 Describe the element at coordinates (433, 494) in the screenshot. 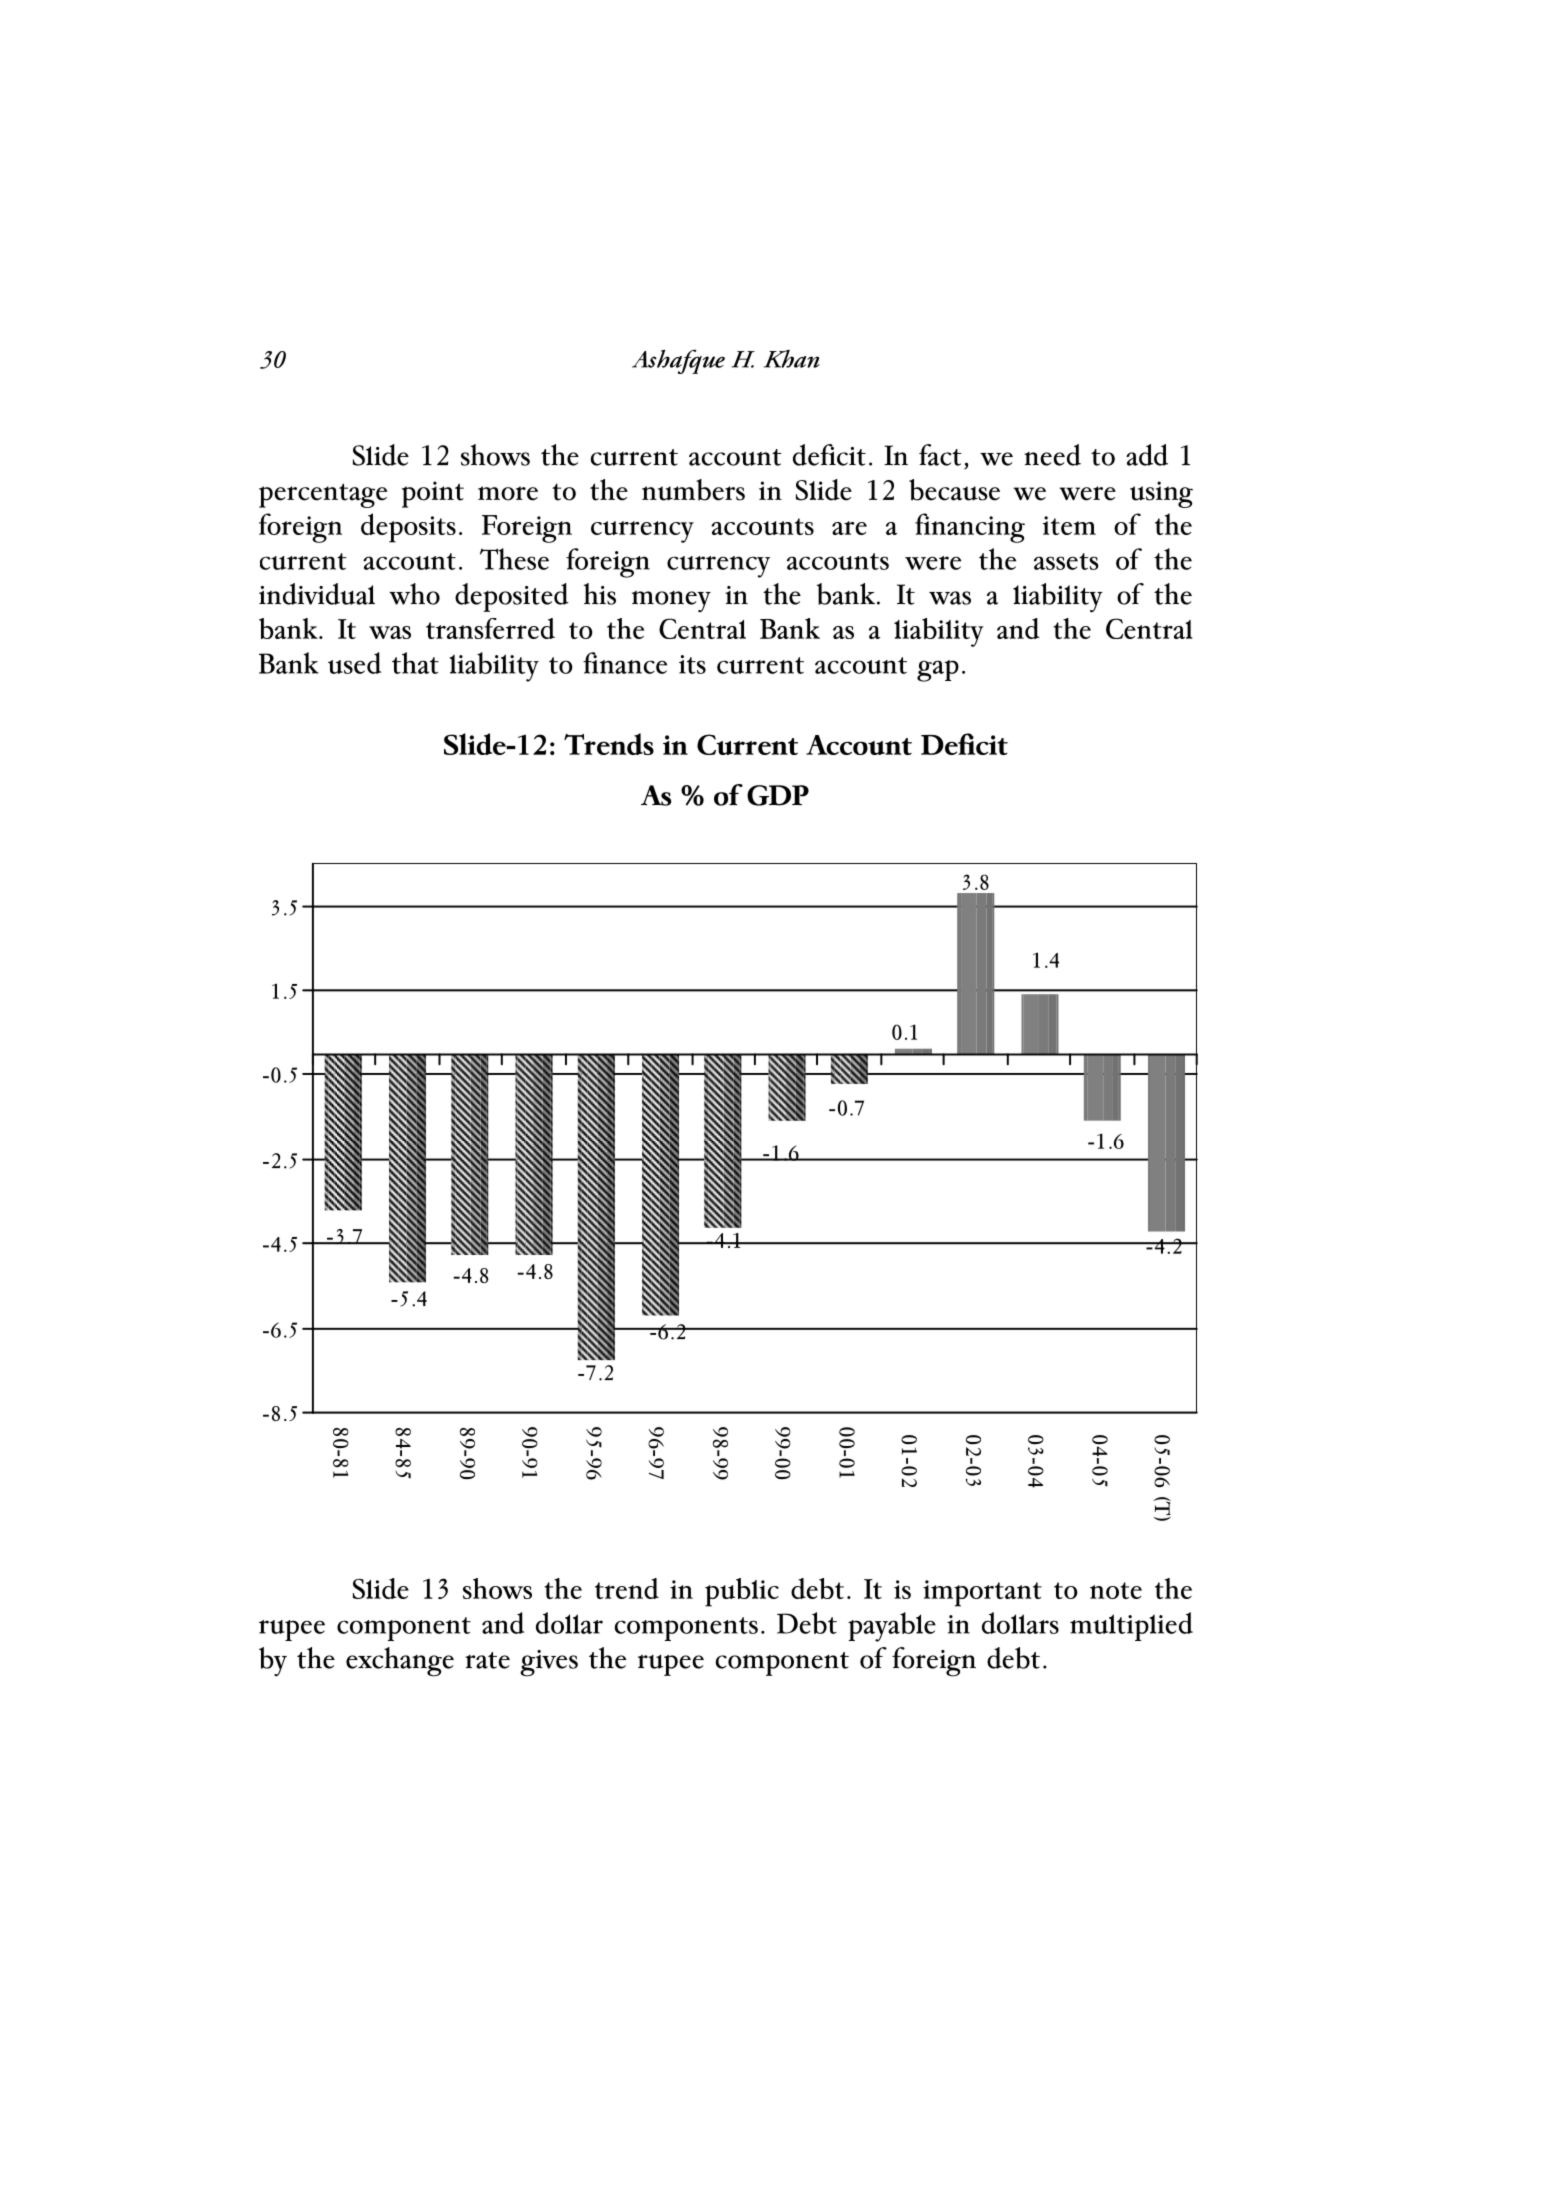

I see `point` at that location.
